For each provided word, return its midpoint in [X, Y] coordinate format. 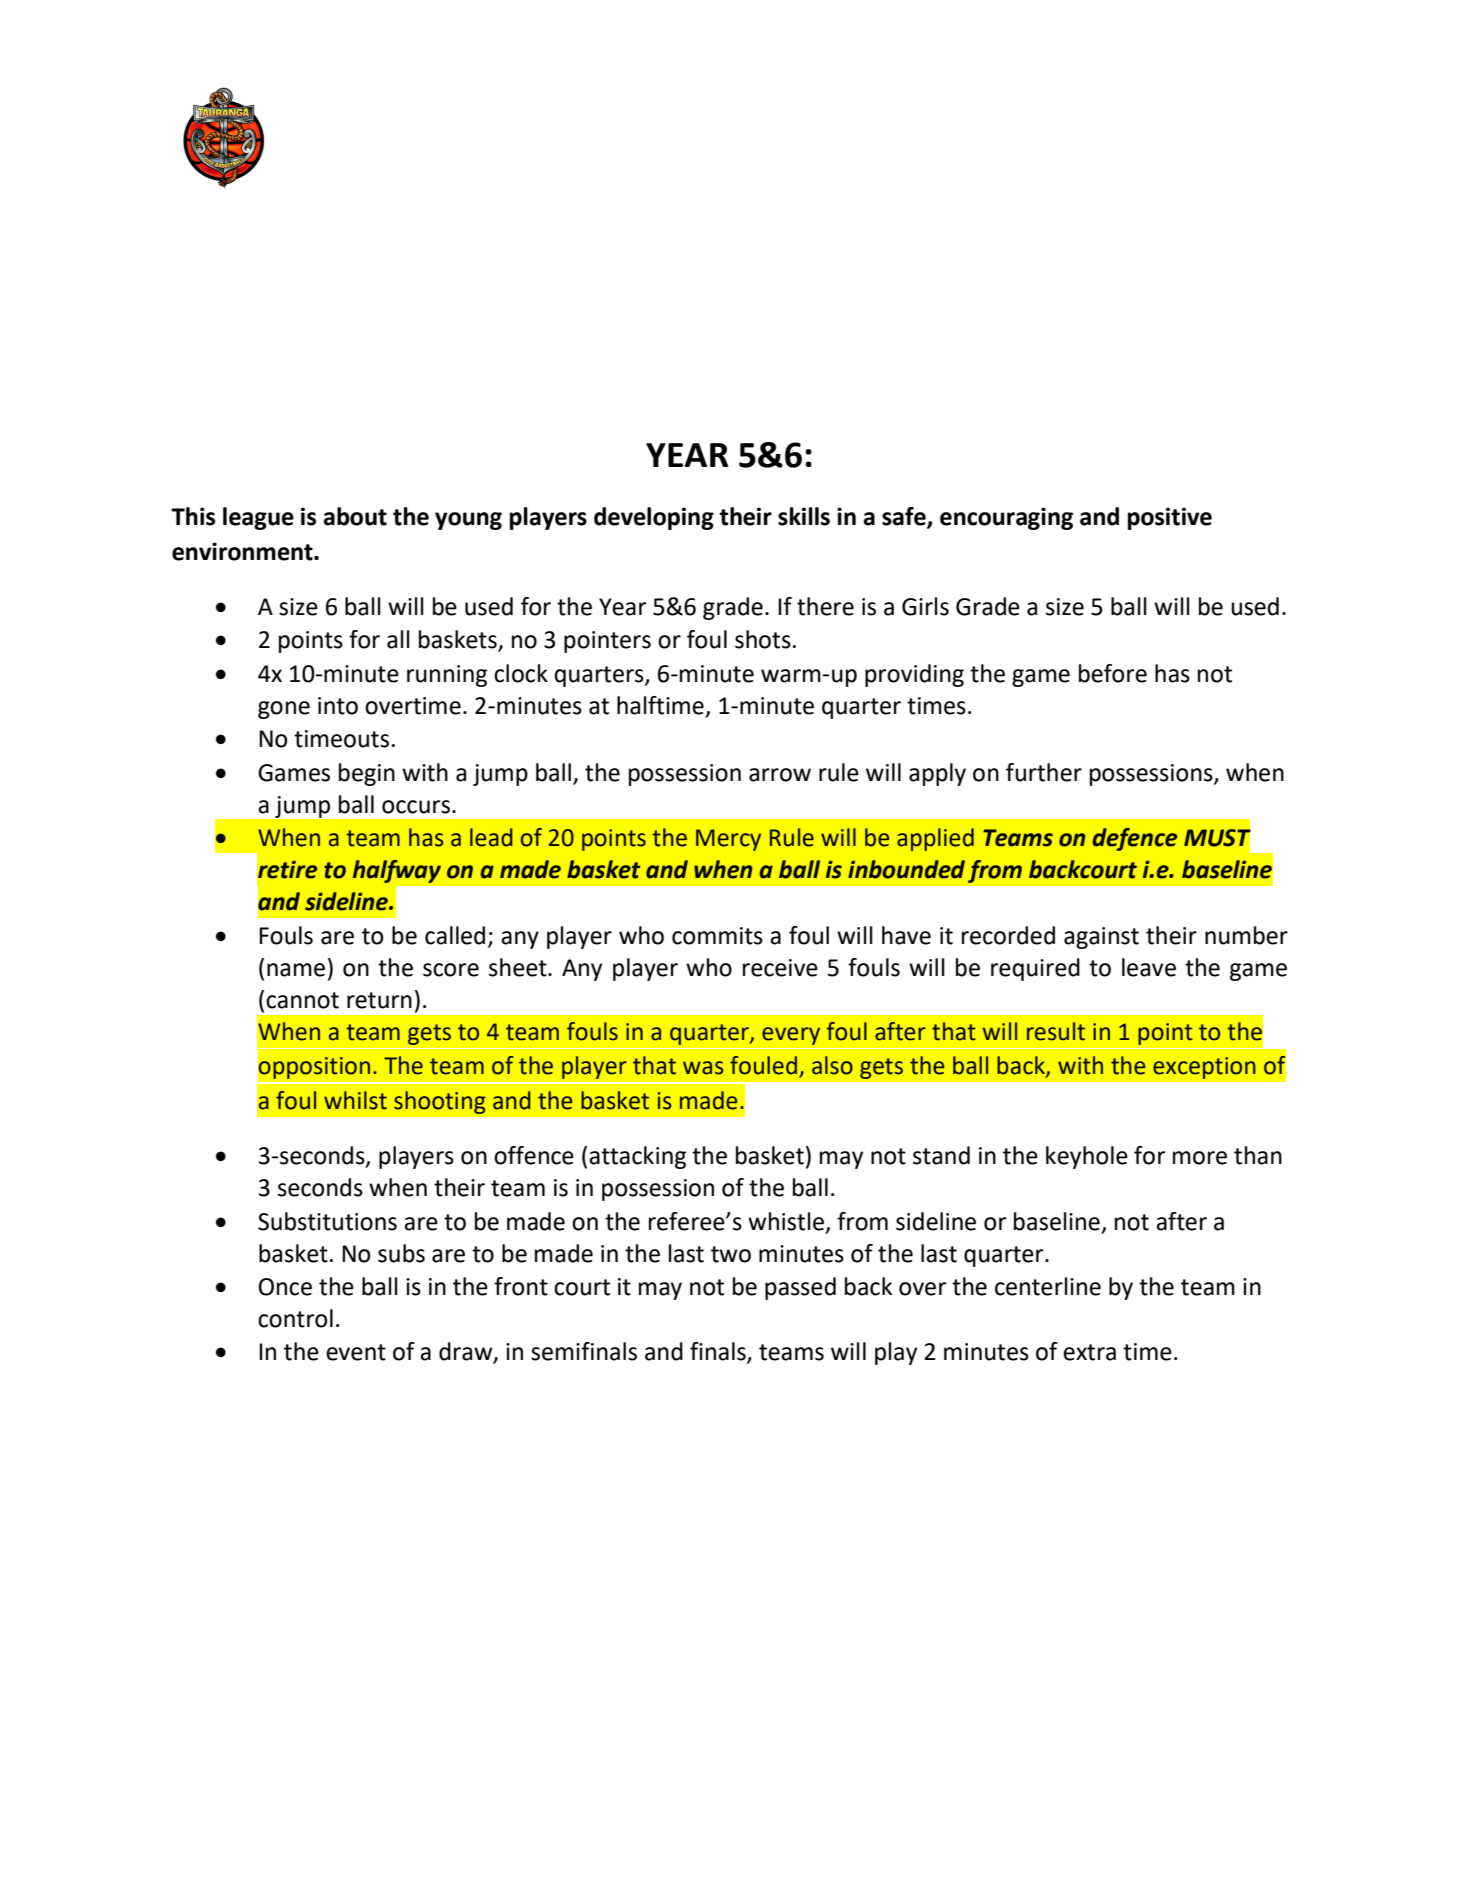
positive [1170, 518]
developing [654, 518]
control [295, 1318]
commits [717, 936]
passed [800, 1288]
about [355, 516]
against [1101, 938]
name [296, 970]
